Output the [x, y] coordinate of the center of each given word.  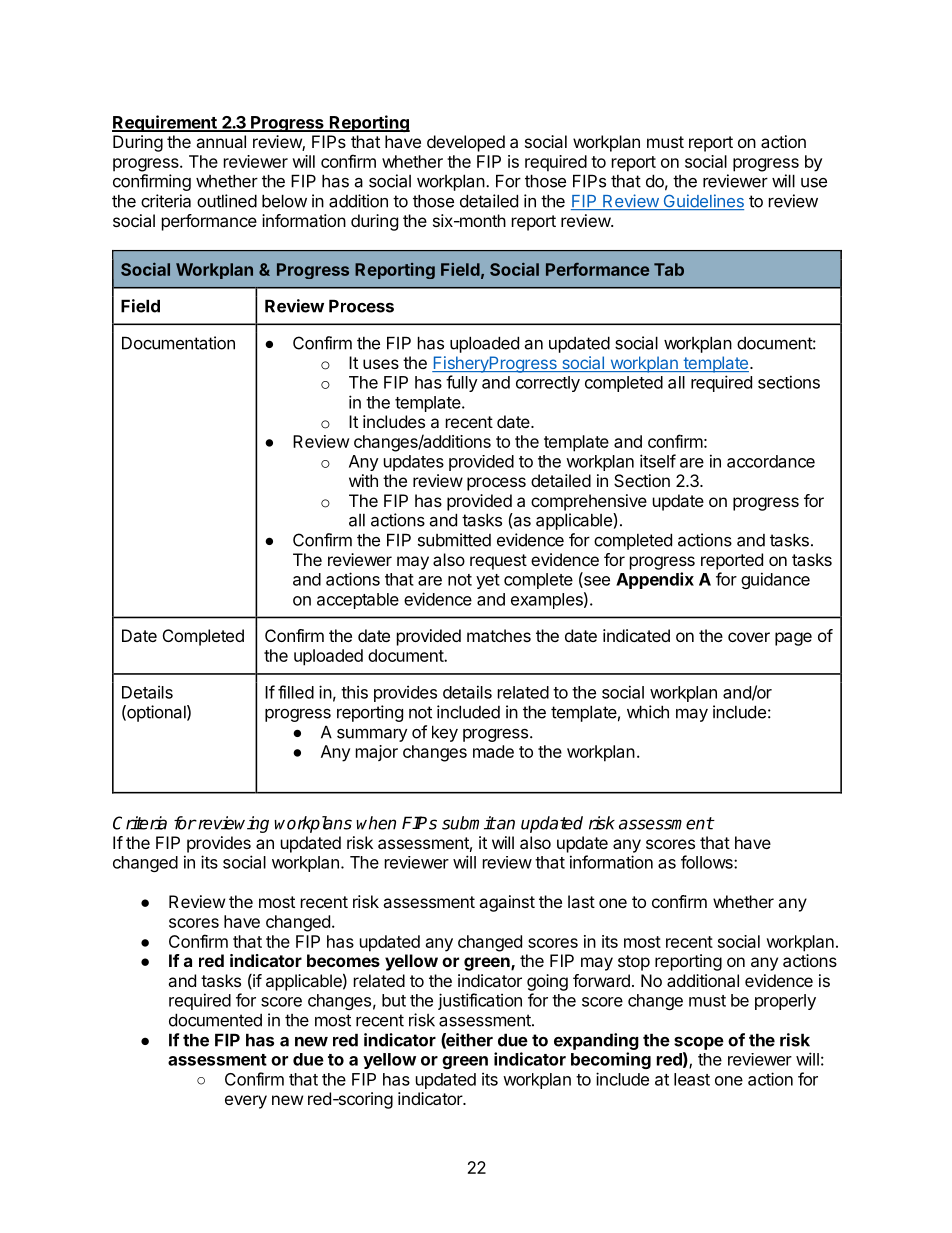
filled [296, 692]
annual [221, 141]
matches [499, 635]
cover [749, 637]
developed [466, 143]
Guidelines [702, 202]
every [246, 1102]
